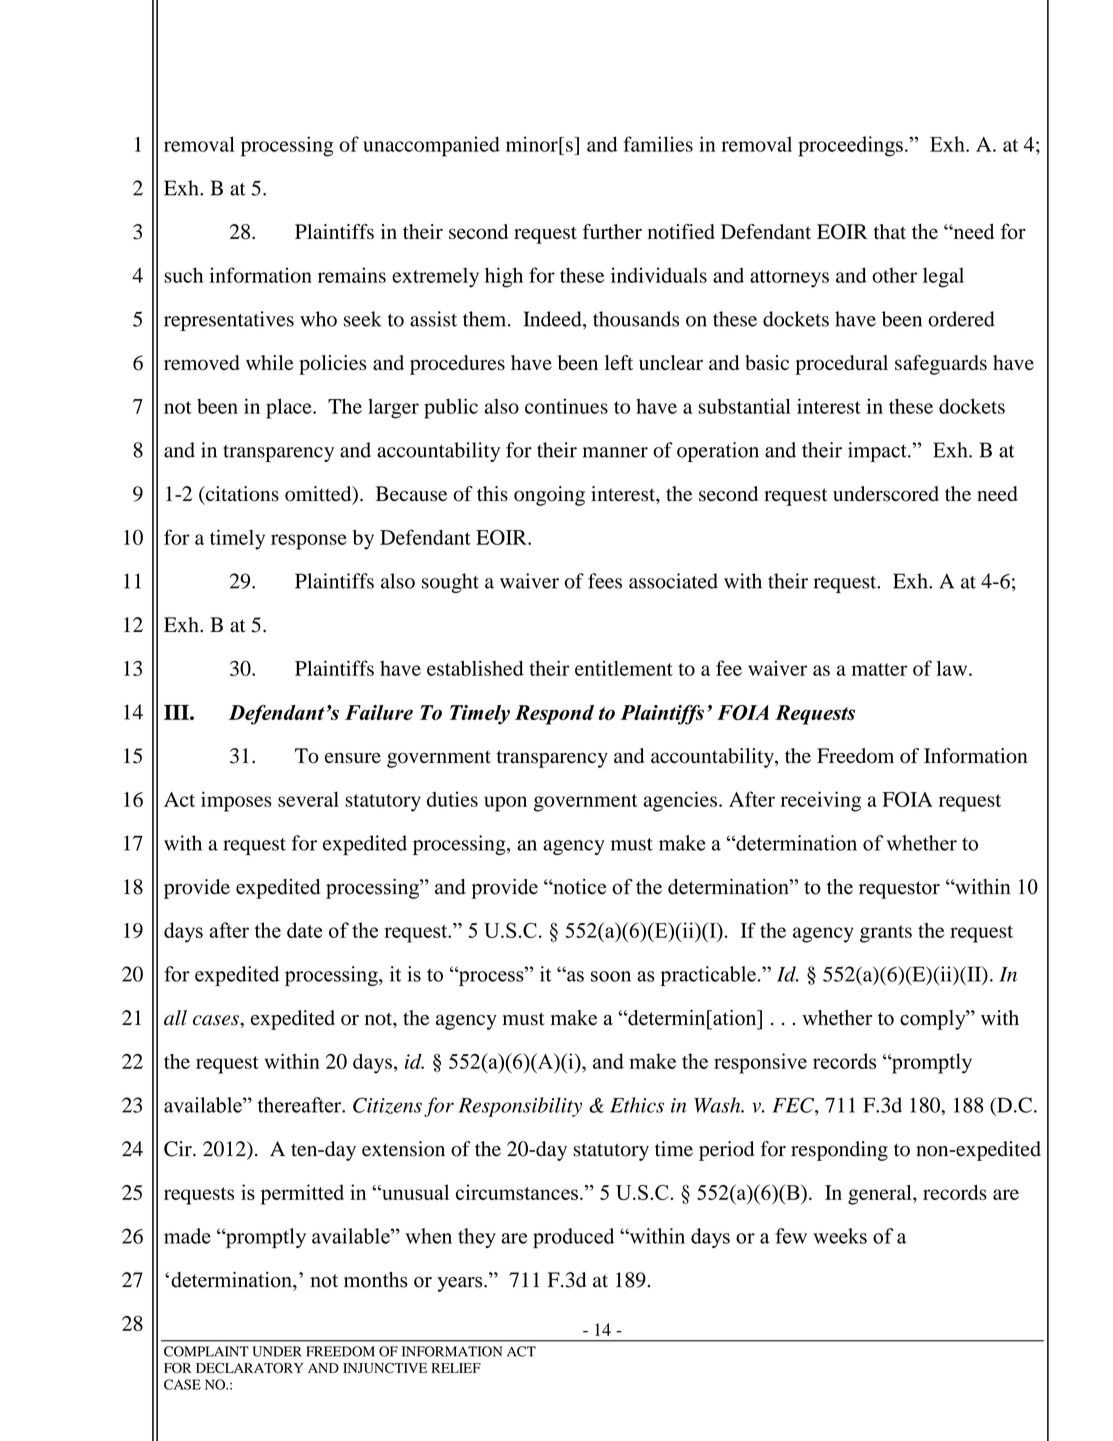 The height and width of the image is (1441, 1113). I want to click on date, so click(304, 930).
